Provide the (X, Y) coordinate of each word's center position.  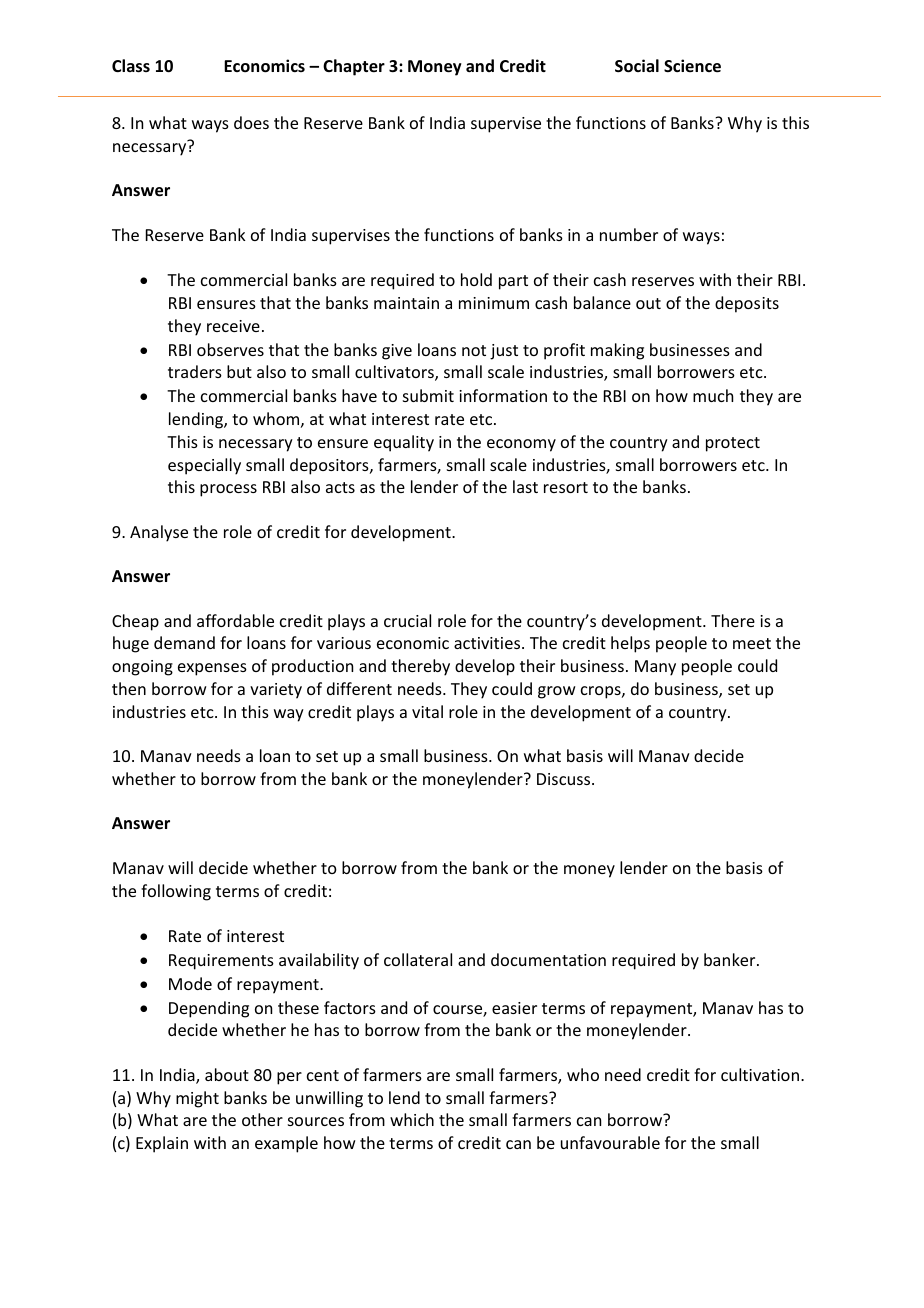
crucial (407, 620)
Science (692, 66)
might (197, 1099)
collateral (418, 959)
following (176, 892)
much (713, 395)
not (474, 350)
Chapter (354, 67)
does (251, 122)
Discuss (565, 779)
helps (630, 644)
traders (195, 371)
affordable (235, 620)
